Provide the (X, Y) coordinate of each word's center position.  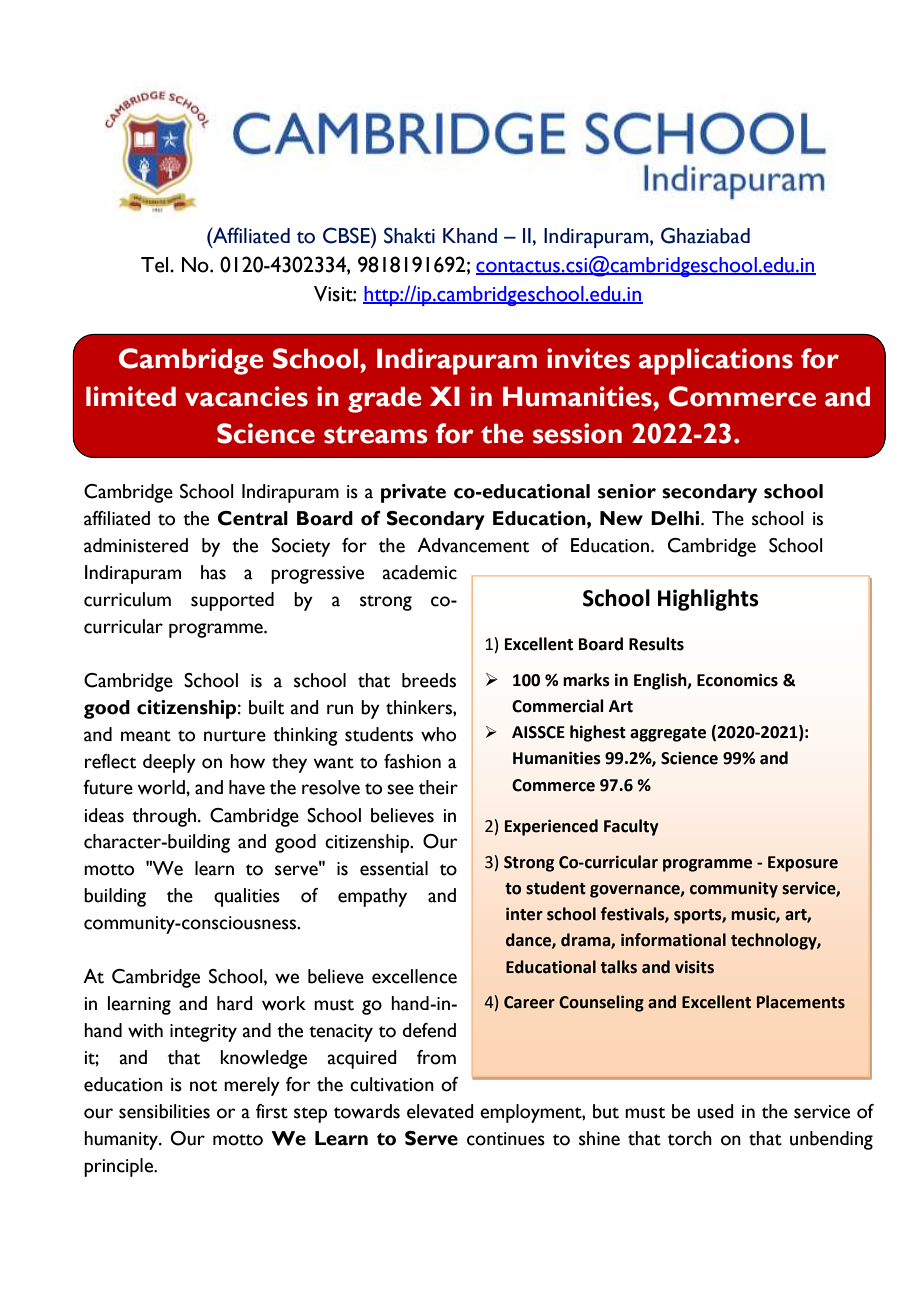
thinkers (420, 707)
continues (506, 1139)
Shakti (409, 235)
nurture (235, 736)
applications (716, 361)
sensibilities (164, 1111)
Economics (737, 680)
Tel (156, 265)
